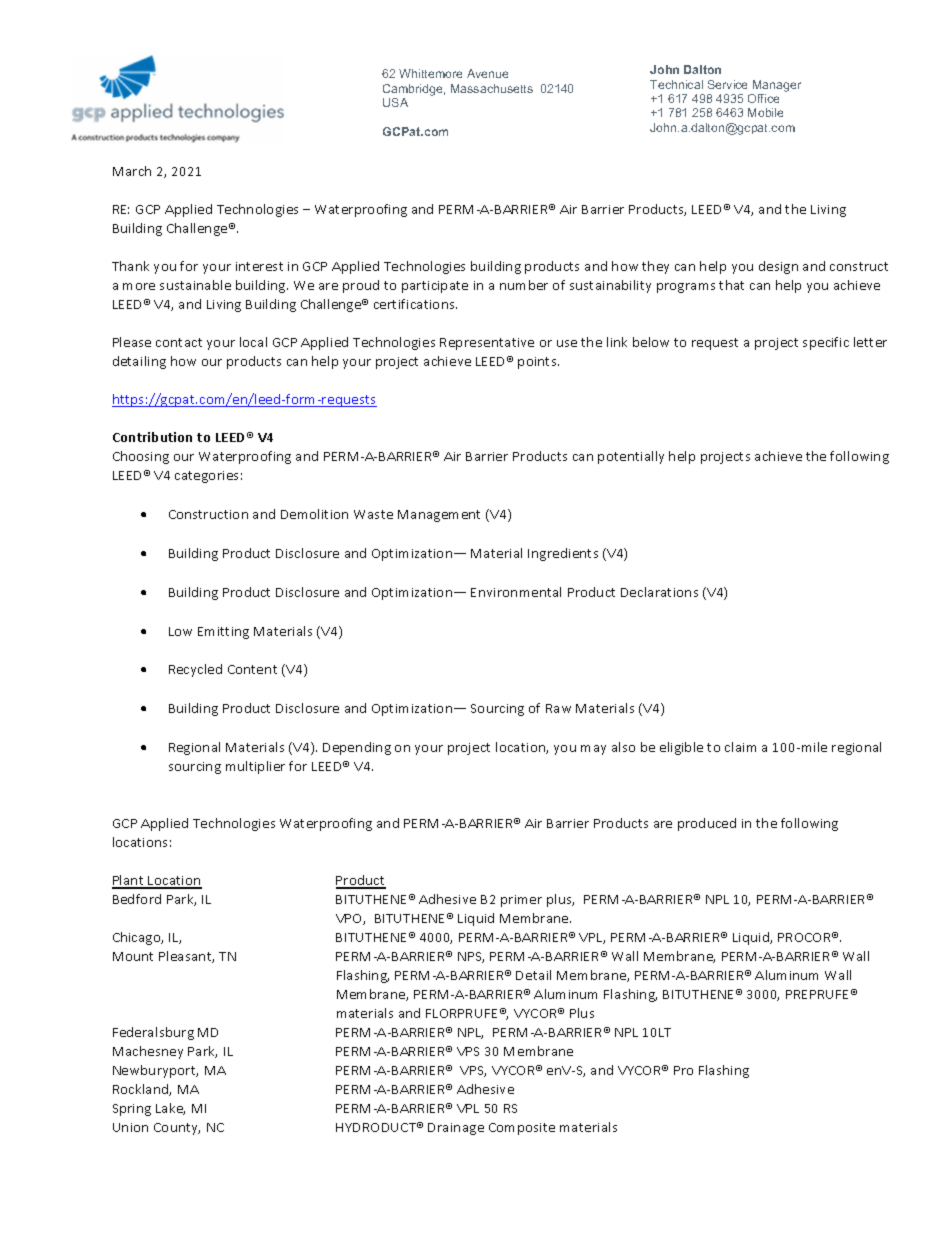 The height and width of the document is (1233, 952). Describe the element at coordinates (826, 343) in the document. I see `specific` at that location.
